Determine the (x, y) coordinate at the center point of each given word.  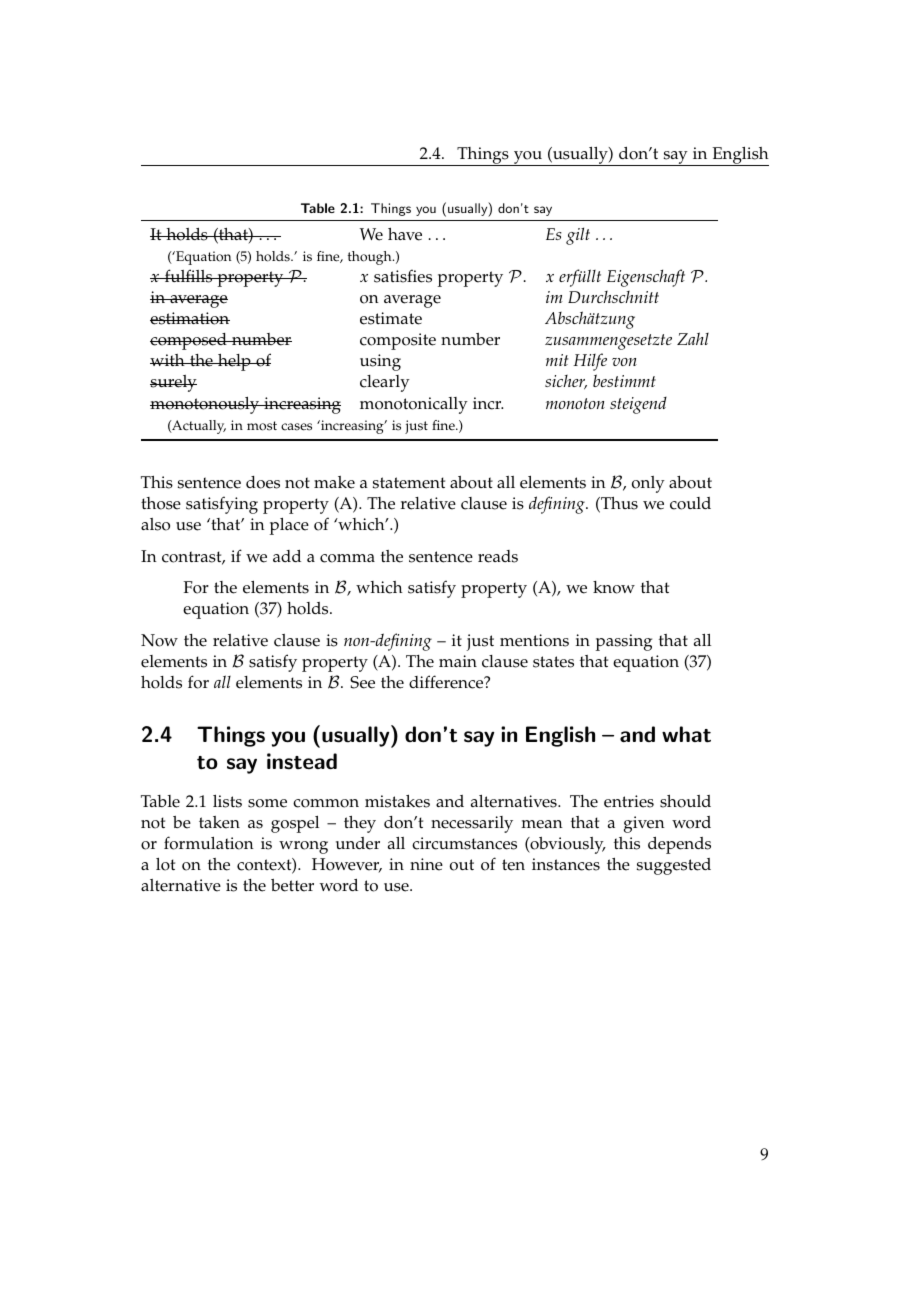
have (405, 234)
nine (426, 864)
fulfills (189, 276)
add (287, 556)
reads (498, 556)
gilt (578, 236)
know (614, 587)
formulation (209, 843)
